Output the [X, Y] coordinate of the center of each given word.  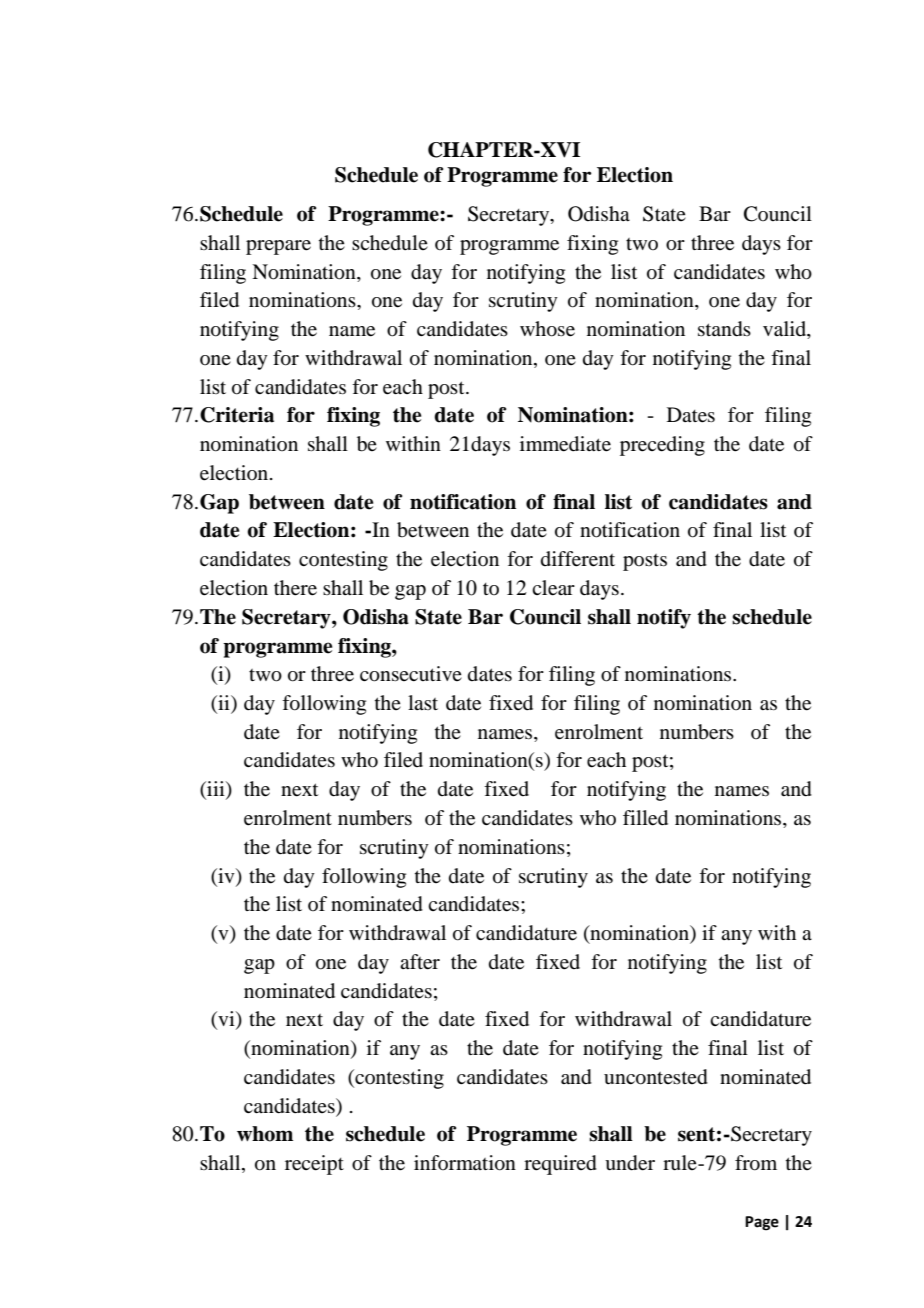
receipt [314, 1165]
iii [216, 790]
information [465, 1163]
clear [553, 588]
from [756, 1163]
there [295, 588]
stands [724, 329]
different [578, 559]
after [420, 962]
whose [547, 329]
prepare [278, 247]
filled [645, 818]
